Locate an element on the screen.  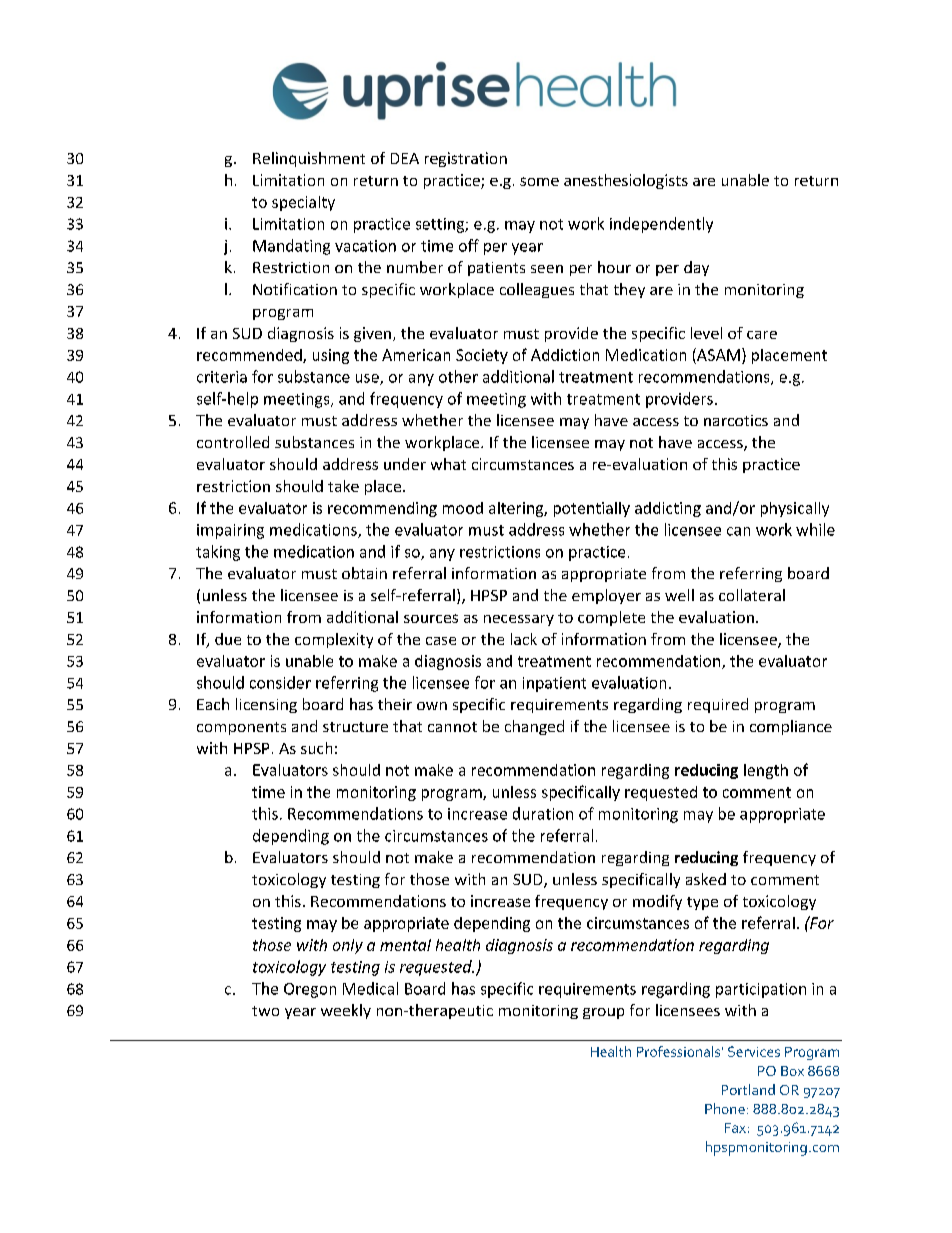
such is located at coordinates (316, 748).
